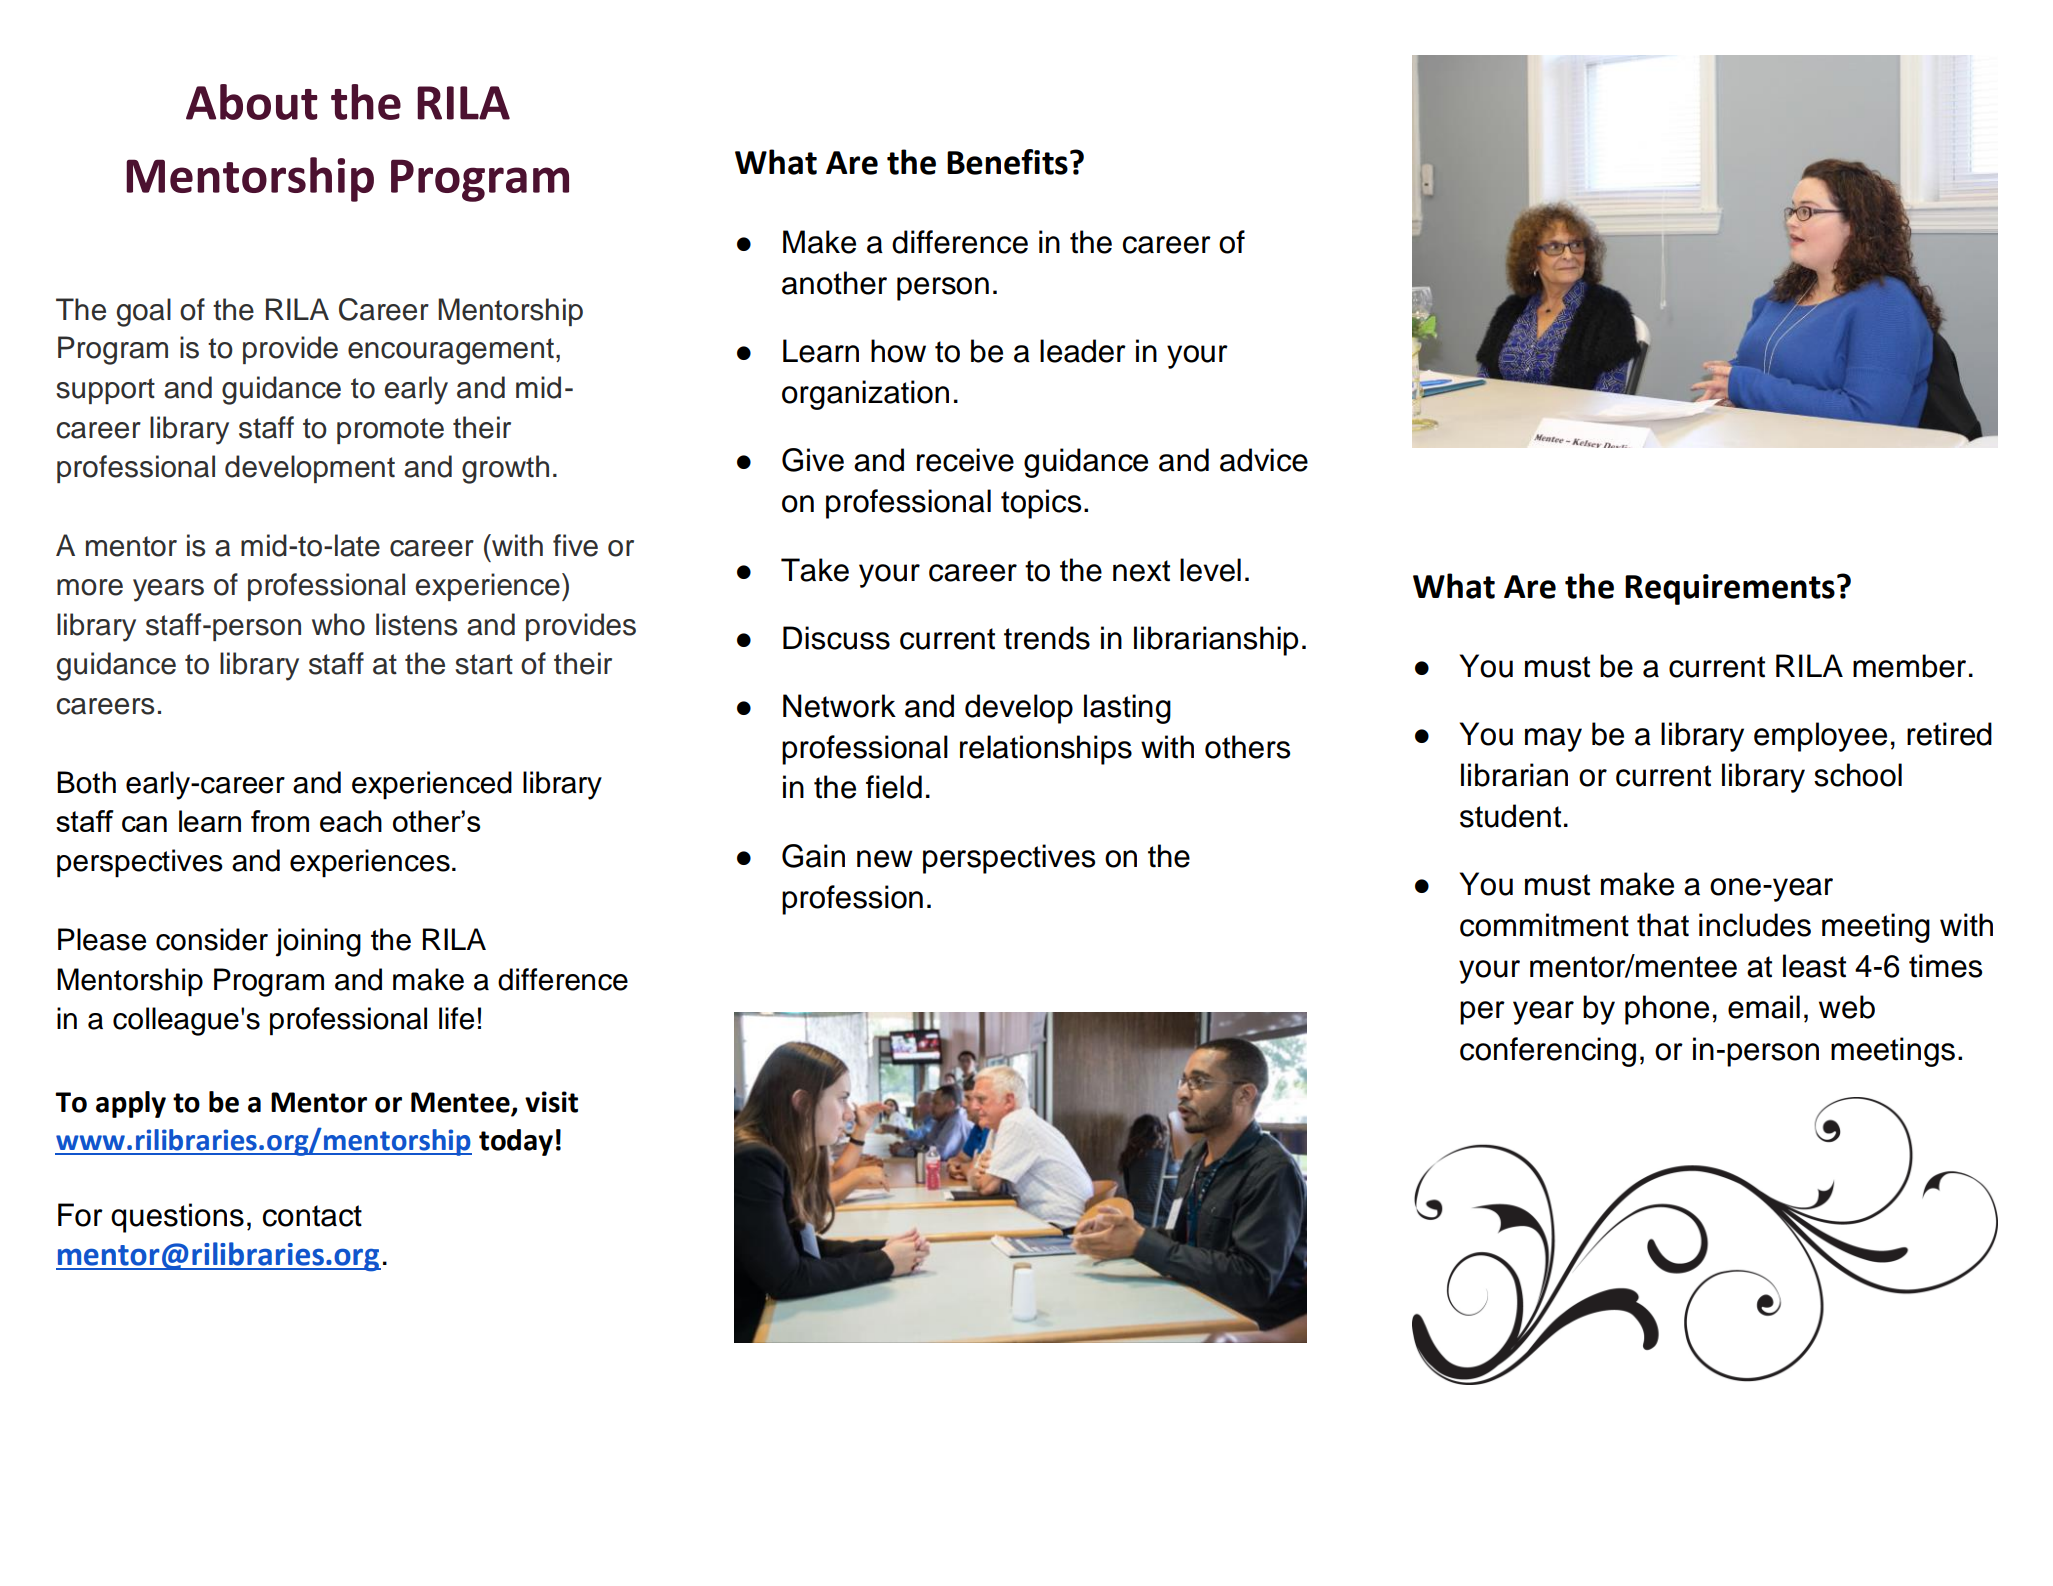 The width and height of the screenshot is (2053, 1586). Describe the element at coordinates (312, 1216) in the screenshot. I see `contact` at that location.
